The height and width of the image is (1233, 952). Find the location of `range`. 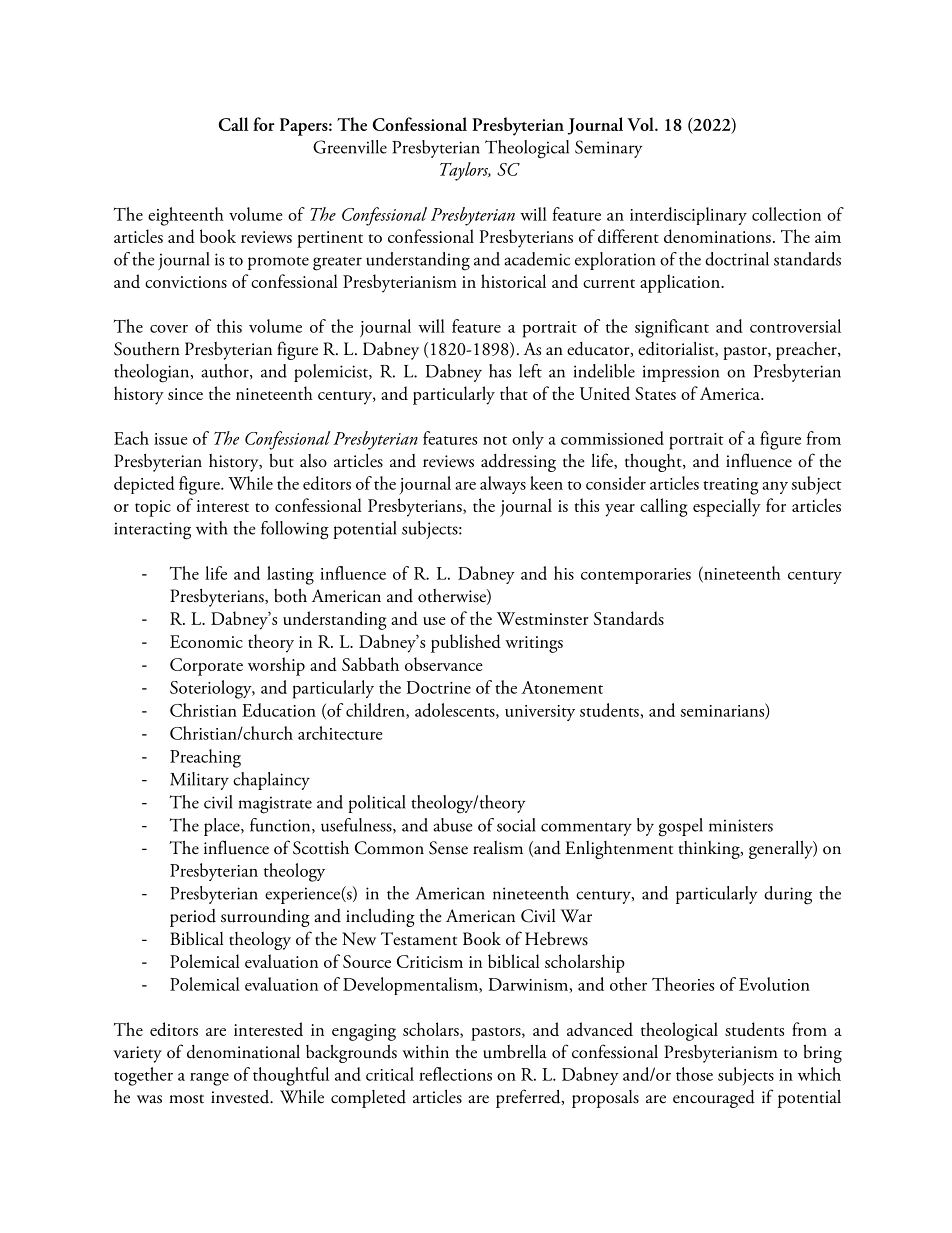

range is located at coordinates (209, 1079).
